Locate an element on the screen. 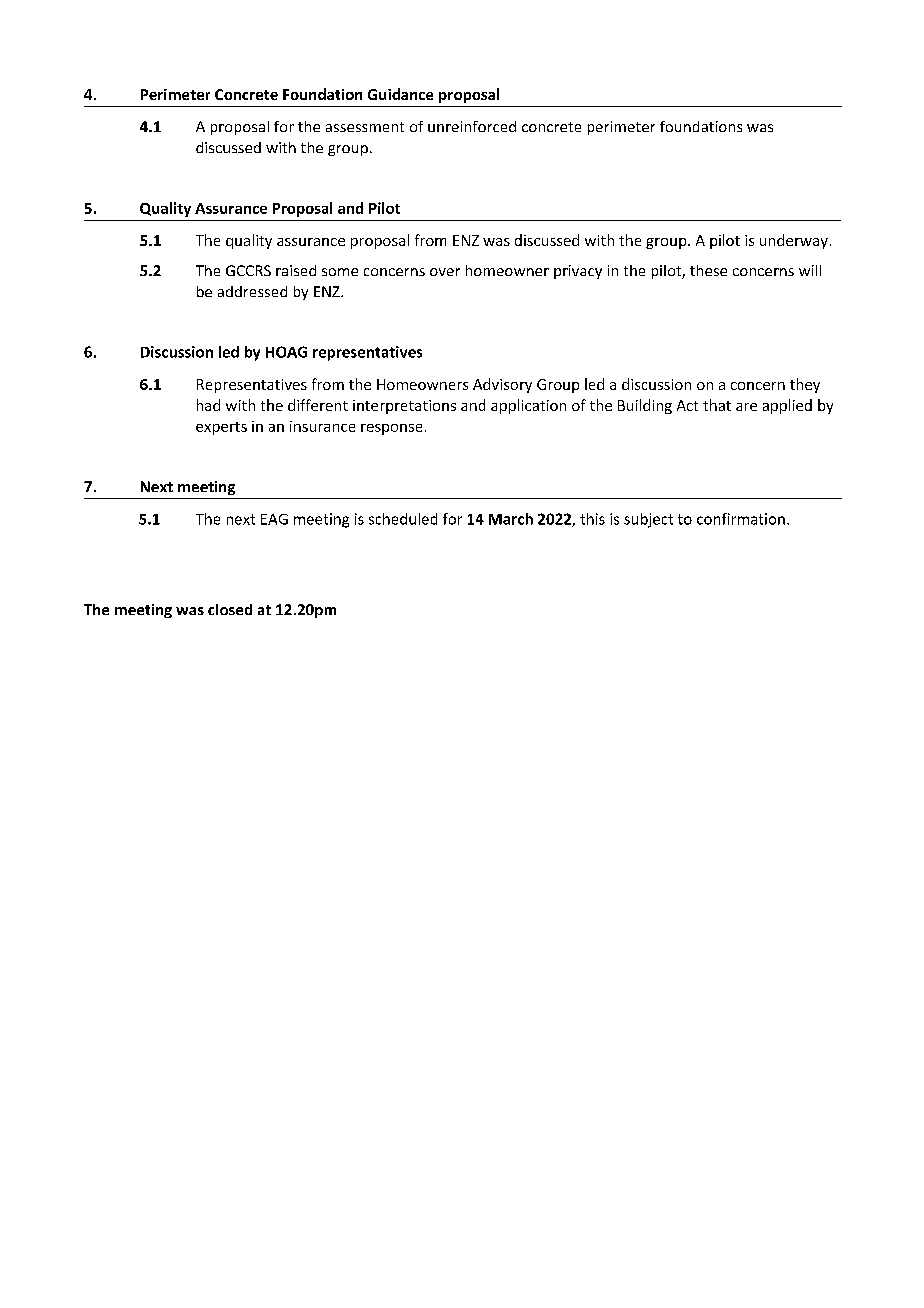 The width and height of the screenshot is (924, 1308). Advisory is located at coordinates (502, 385).
